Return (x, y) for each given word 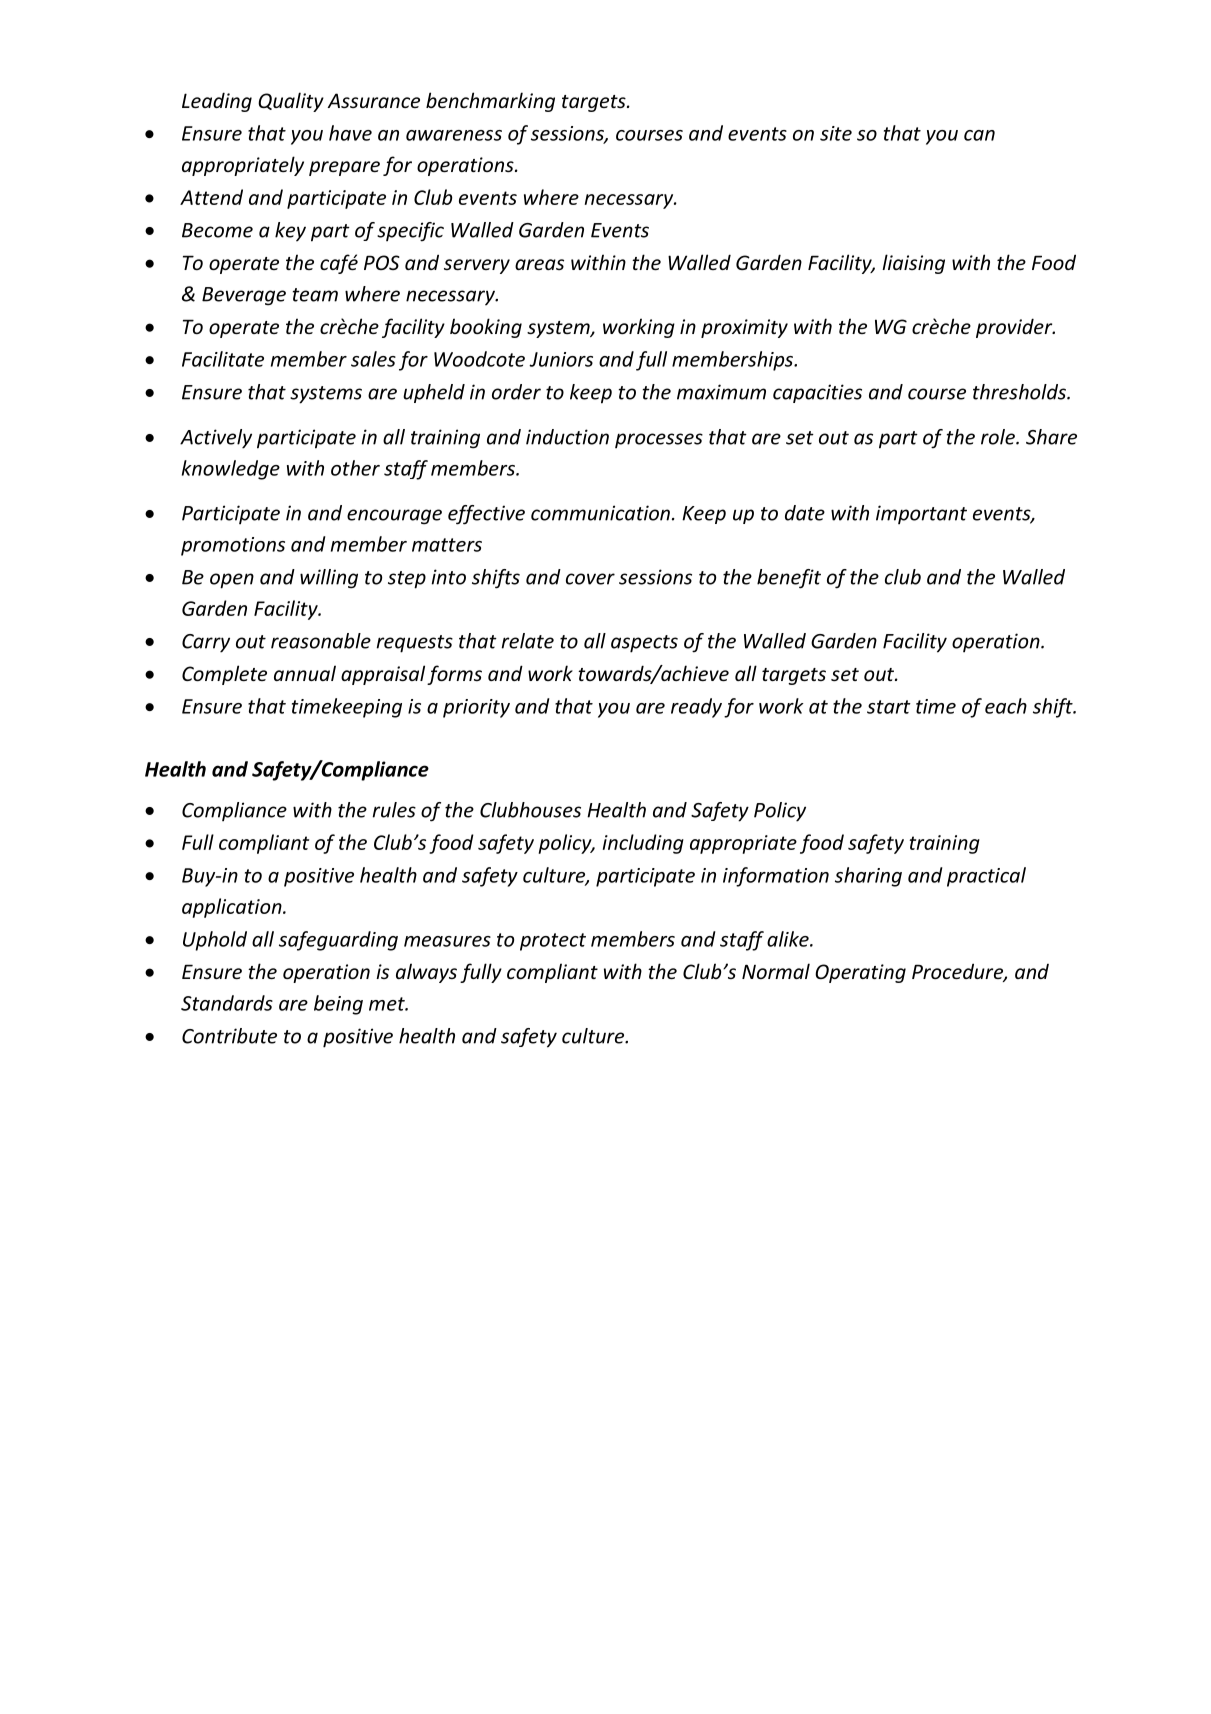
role (999, 437)
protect (553, 942)
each (1006, 706)
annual (305, 673)
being (338, 1005)
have (350, 133)
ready (696, 708)
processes (659, 440)
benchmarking (490, 102)
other (355, 468)
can (979, 135)
